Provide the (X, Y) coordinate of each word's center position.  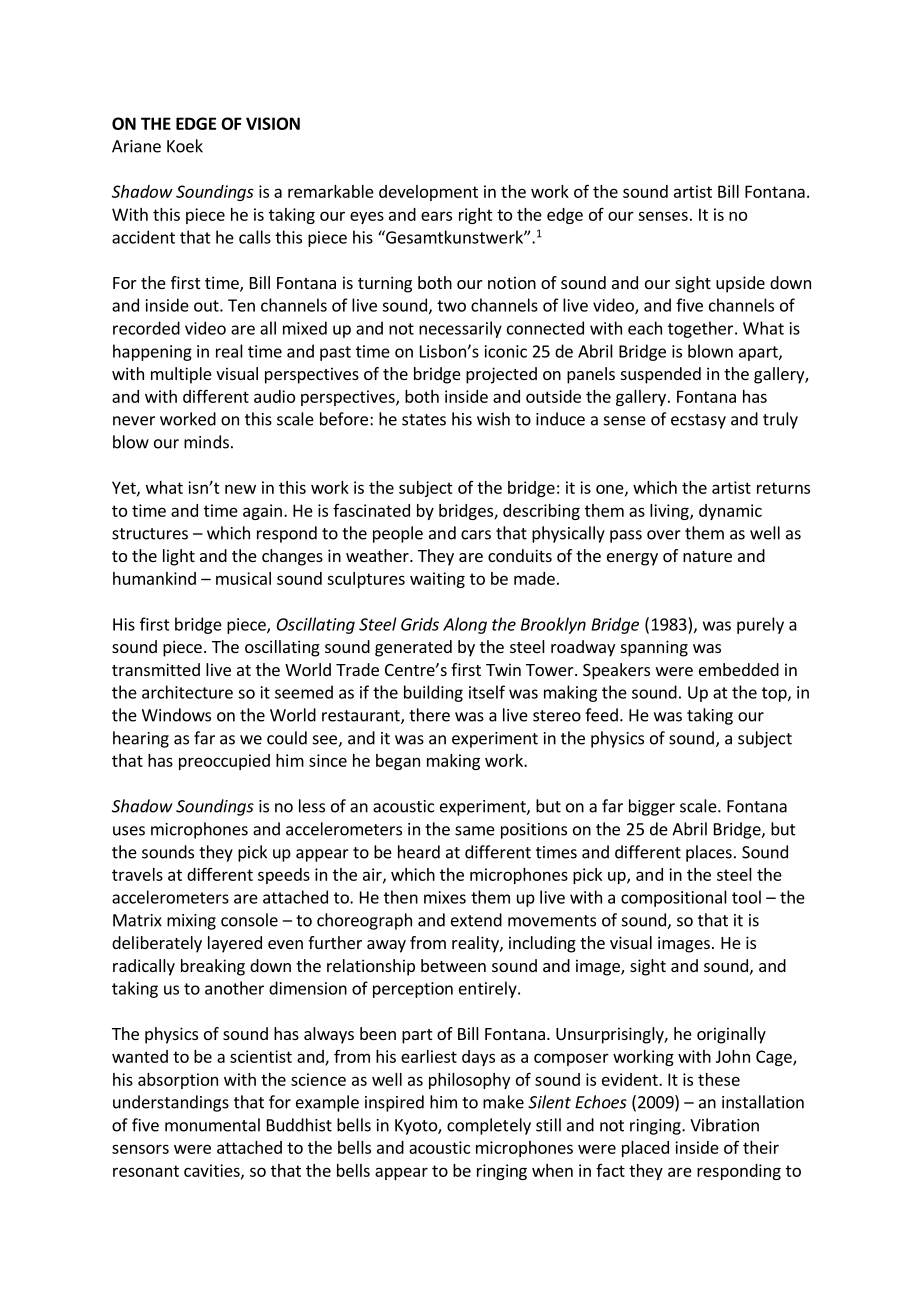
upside (740, 284)
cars (476, 535)
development (428, 193)
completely (489, 1126)
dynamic (730, 512)
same (475, 831)
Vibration (724, 1125)
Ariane (136, 146)
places (709, 853)
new (240, 489)
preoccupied (224, 762)
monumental (212, 1125)
